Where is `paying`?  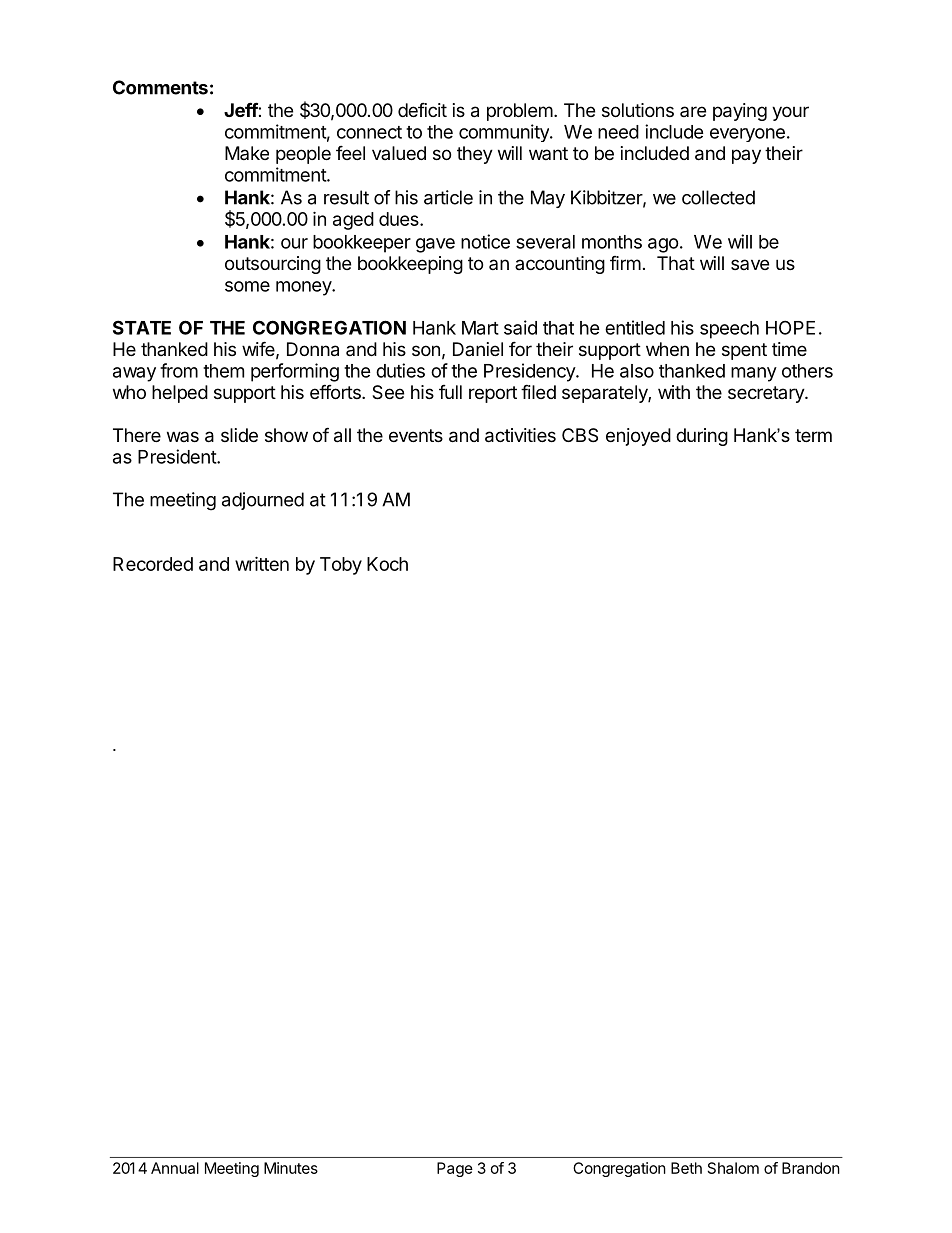 paying is located at coordinates (740, 112).
